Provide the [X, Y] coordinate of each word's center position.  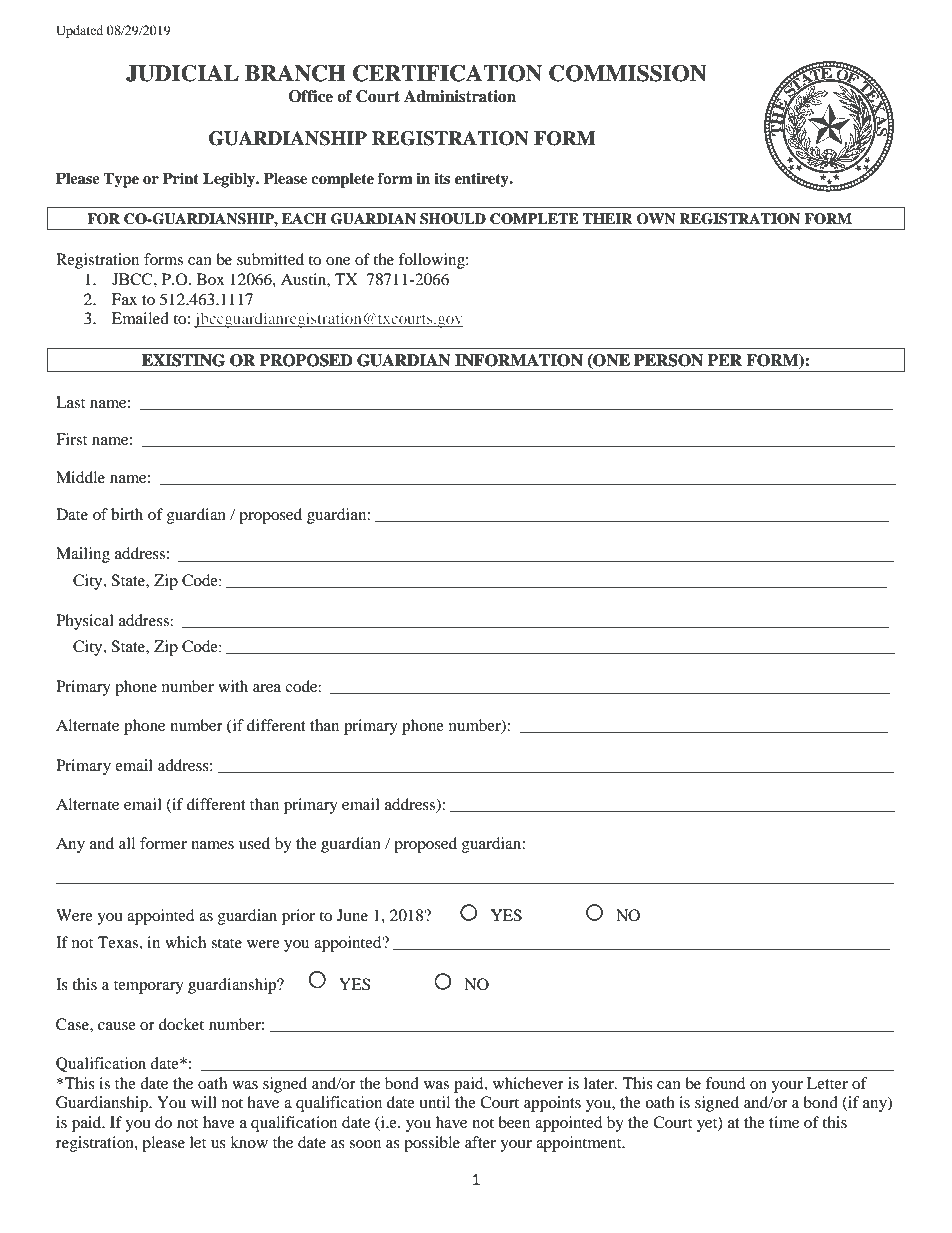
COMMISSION [628, 73]
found [726, 1083]
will [204, 1102]
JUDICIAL [182, 73]
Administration [460, 96]
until [434, 1102]
